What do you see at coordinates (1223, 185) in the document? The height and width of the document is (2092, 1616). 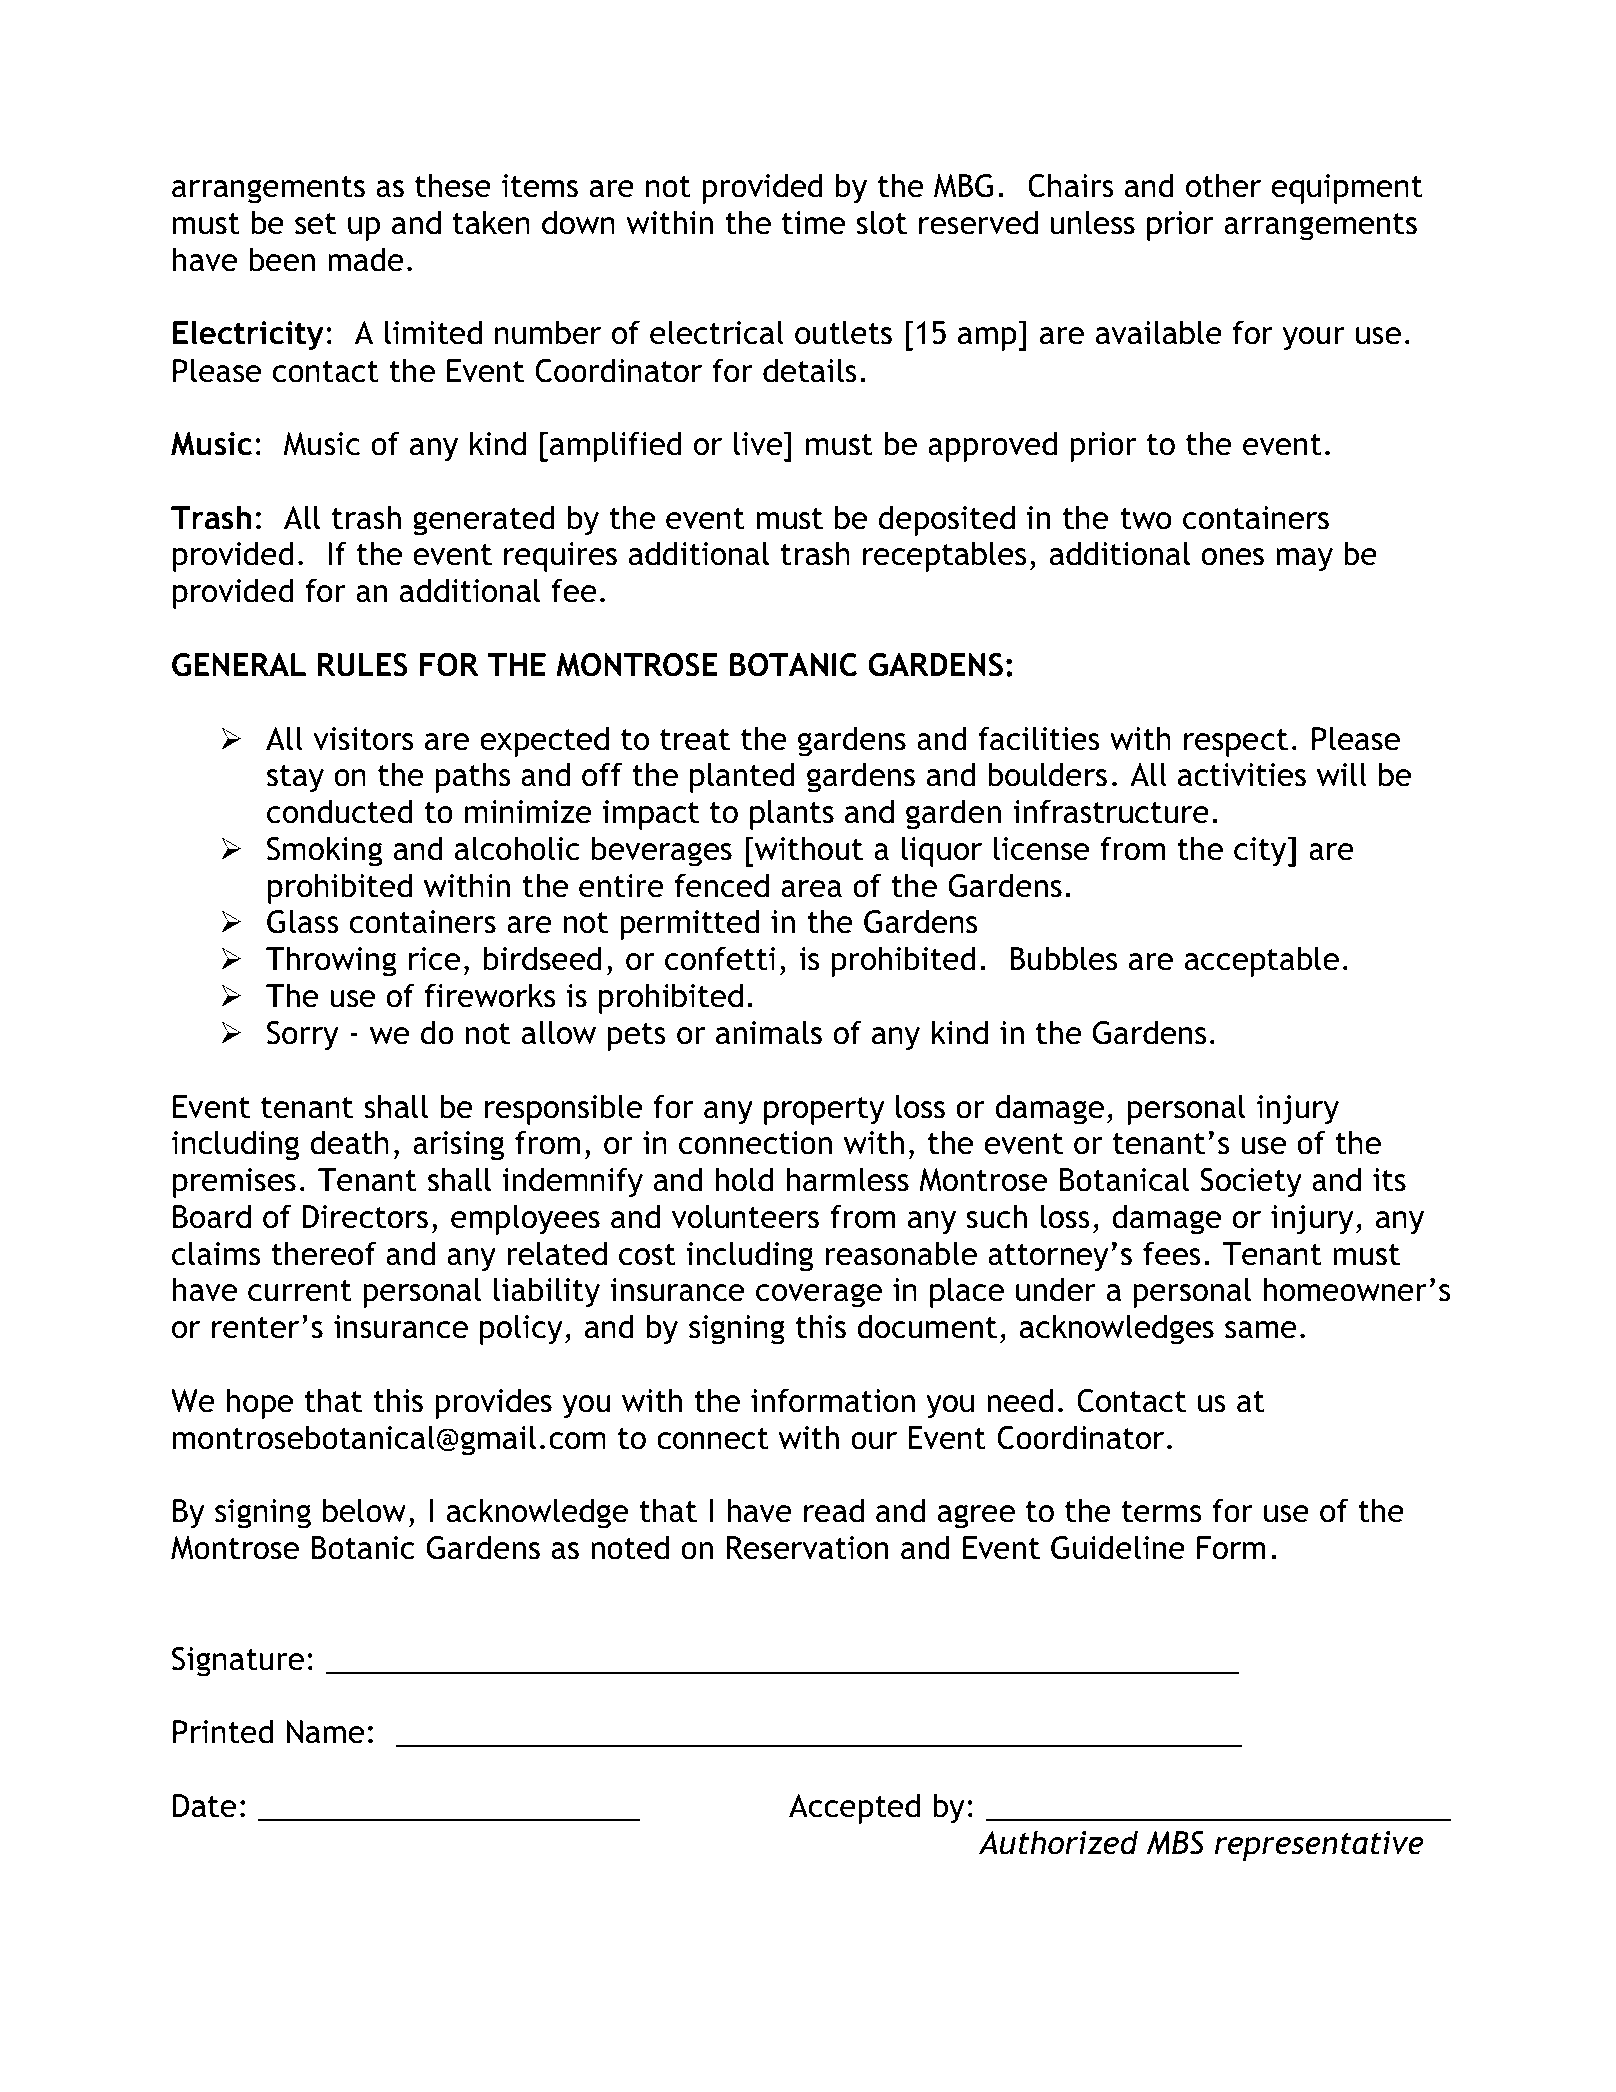 I see `other` at bounding box center [1223, 185].
